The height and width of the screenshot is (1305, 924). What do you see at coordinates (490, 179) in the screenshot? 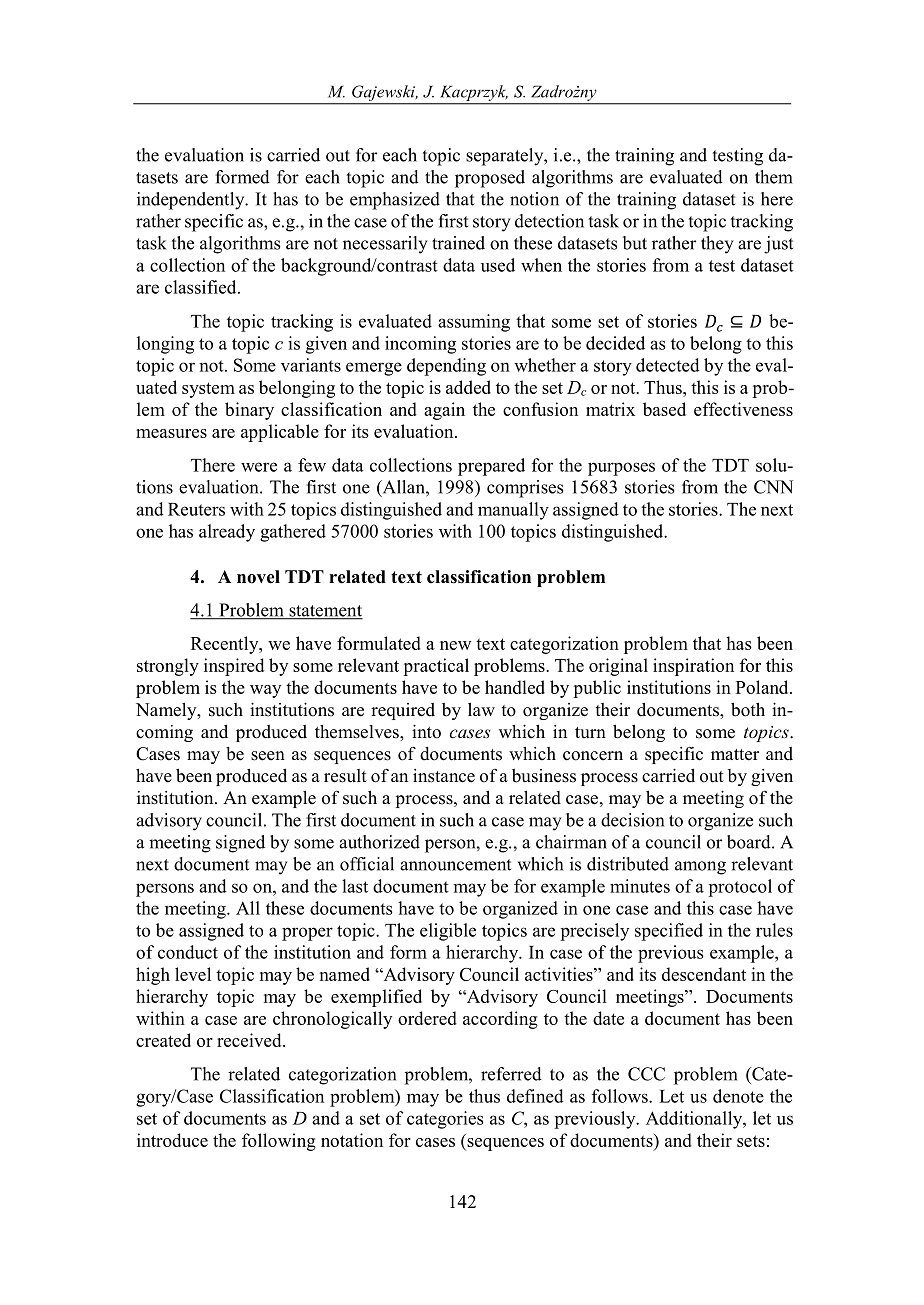
I see `proposed` at bounding box center [490, 179].
